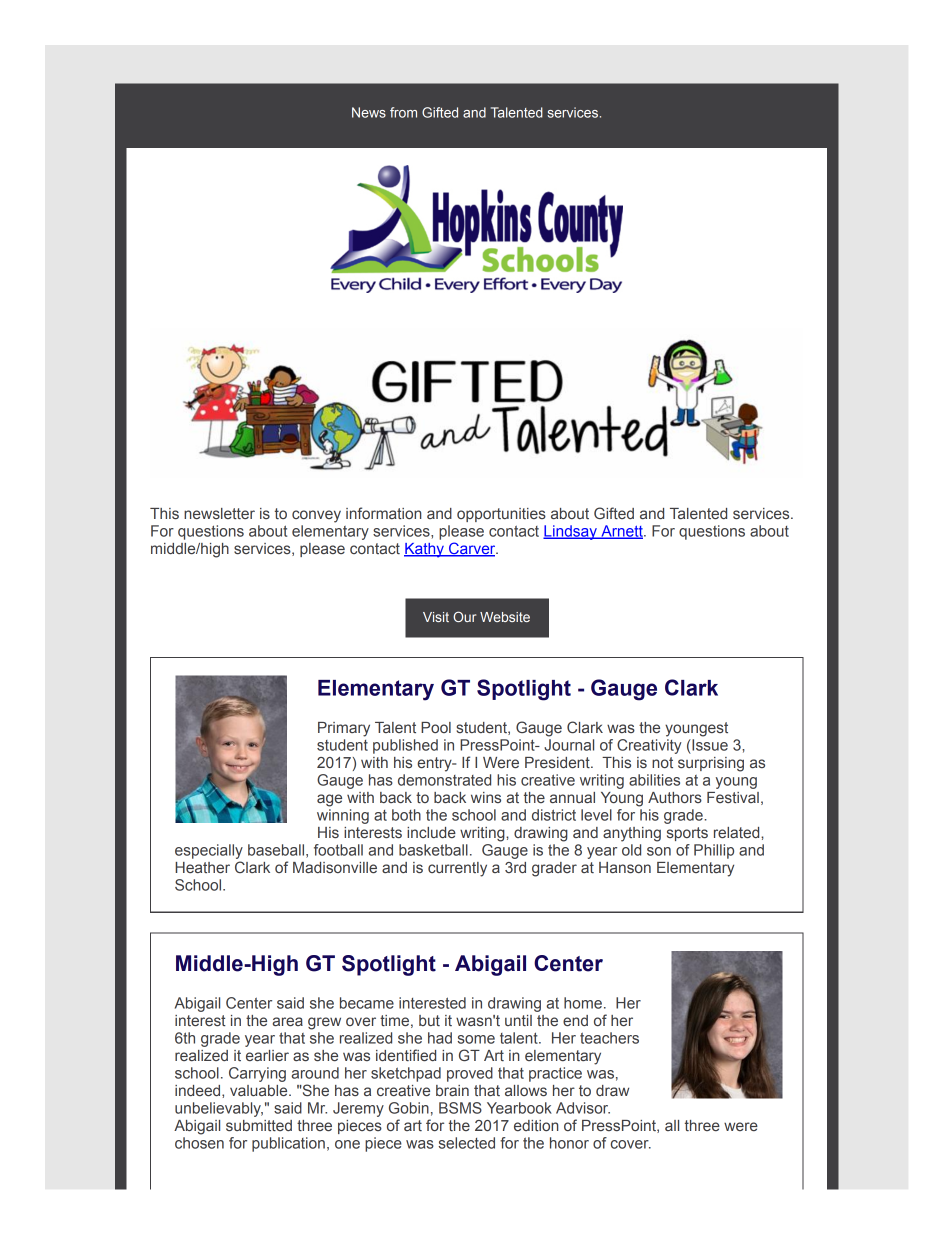  Describe the element at coordinates (436, 617) in the screenshot. I see `Visit` at that location.
